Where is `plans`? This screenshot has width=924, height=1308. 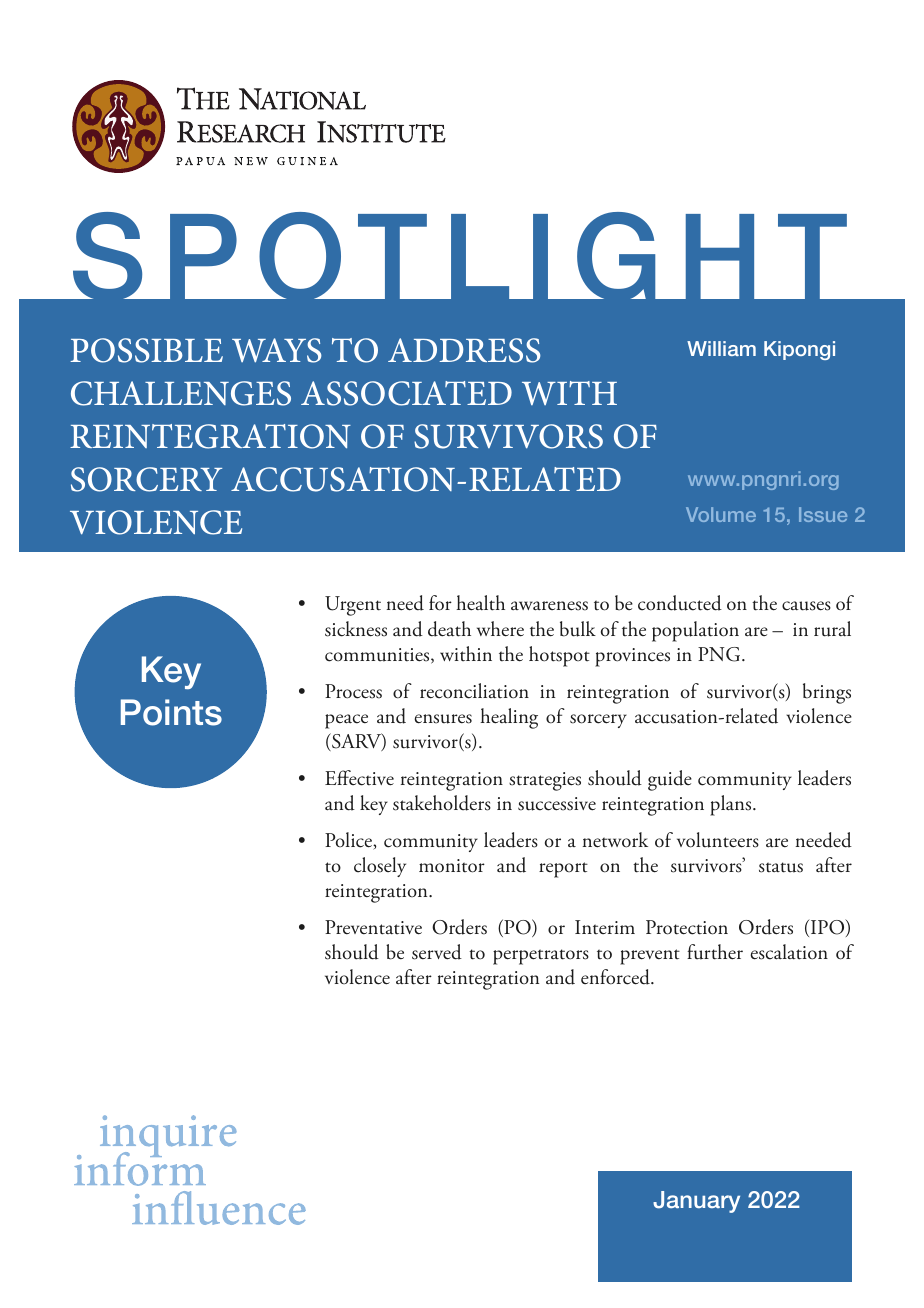 plans is located at coordinates (732, 805).
